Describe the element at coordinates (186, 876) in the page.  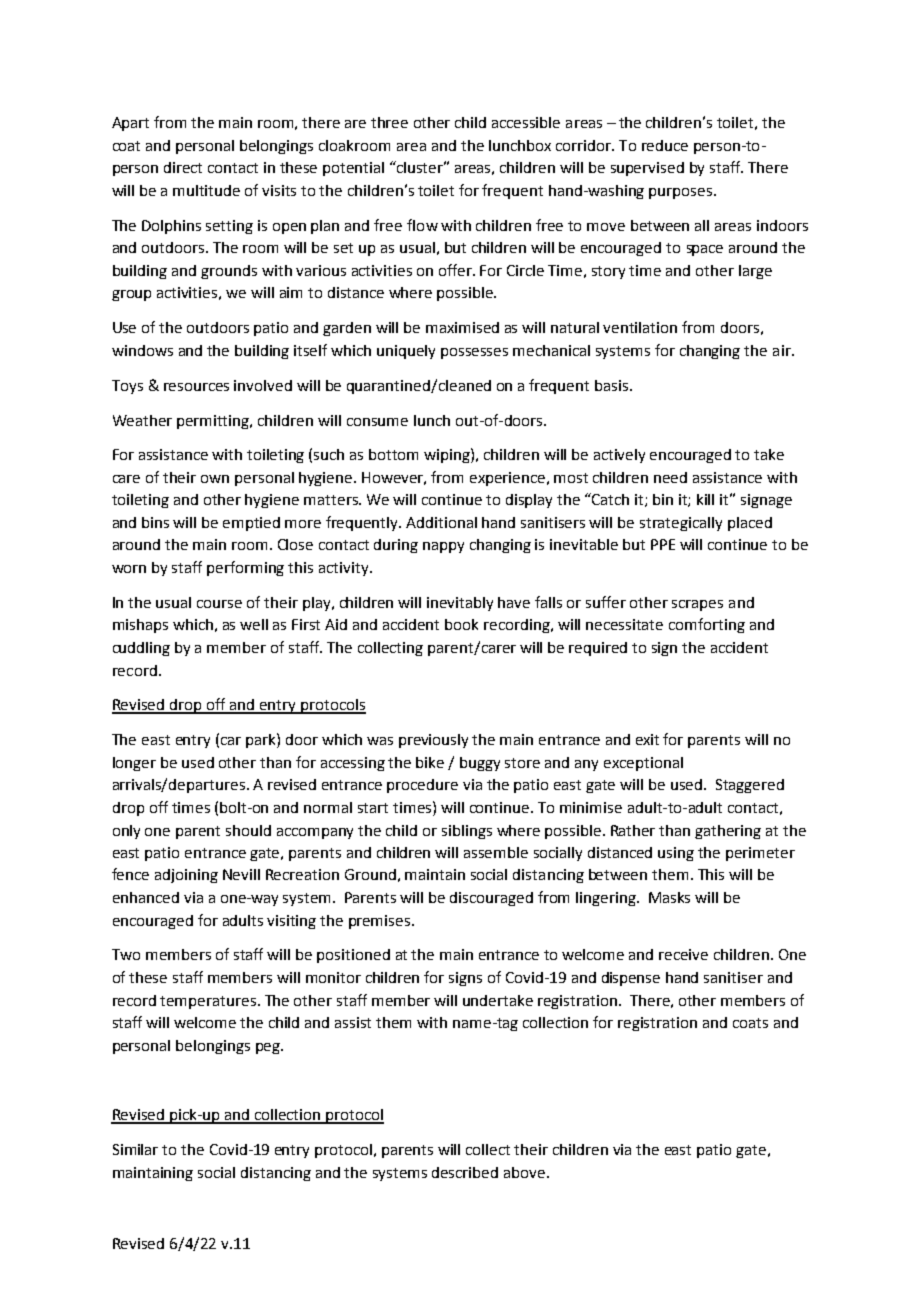
I see `adjoining` at that location.
